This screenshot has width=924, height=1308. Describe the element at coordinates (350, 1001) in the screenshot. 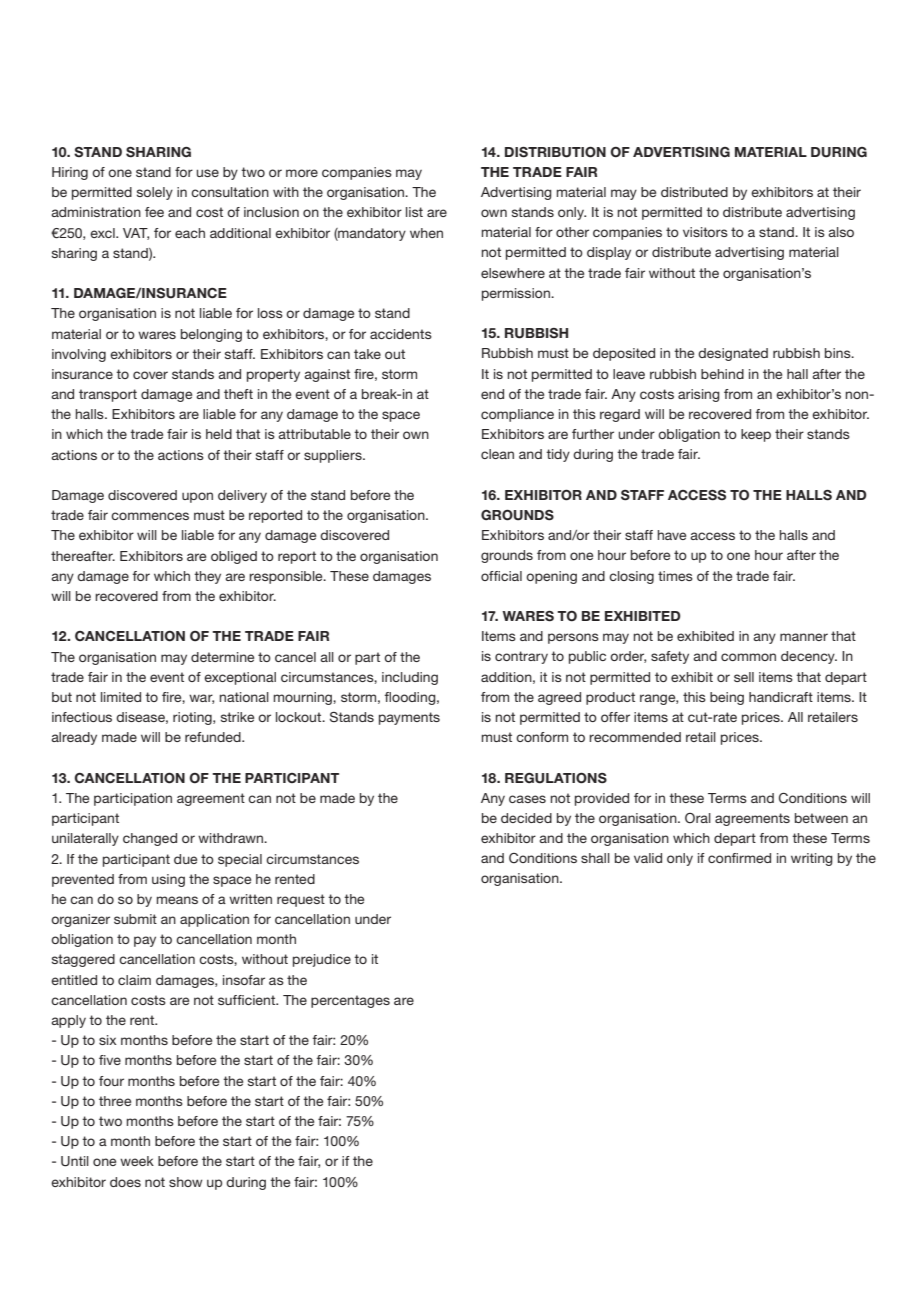

I see `percentages` at that location.
